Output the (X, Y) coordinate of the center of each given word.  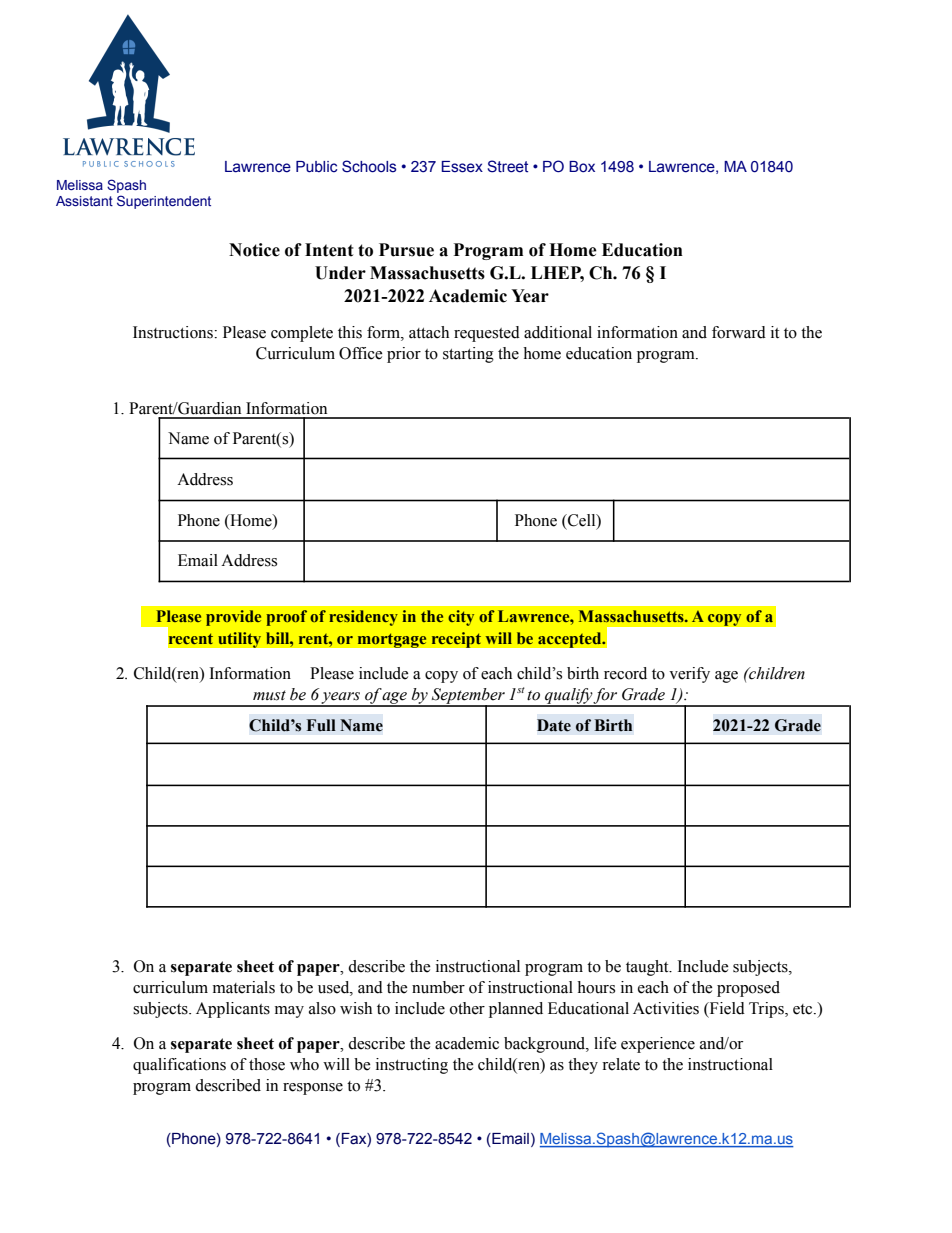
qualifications (179, 1066)
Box (582, 167)
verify (689, 675)
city (461, 618)
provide (233, 618)
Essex (462, 167)
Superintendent (164, 202)
